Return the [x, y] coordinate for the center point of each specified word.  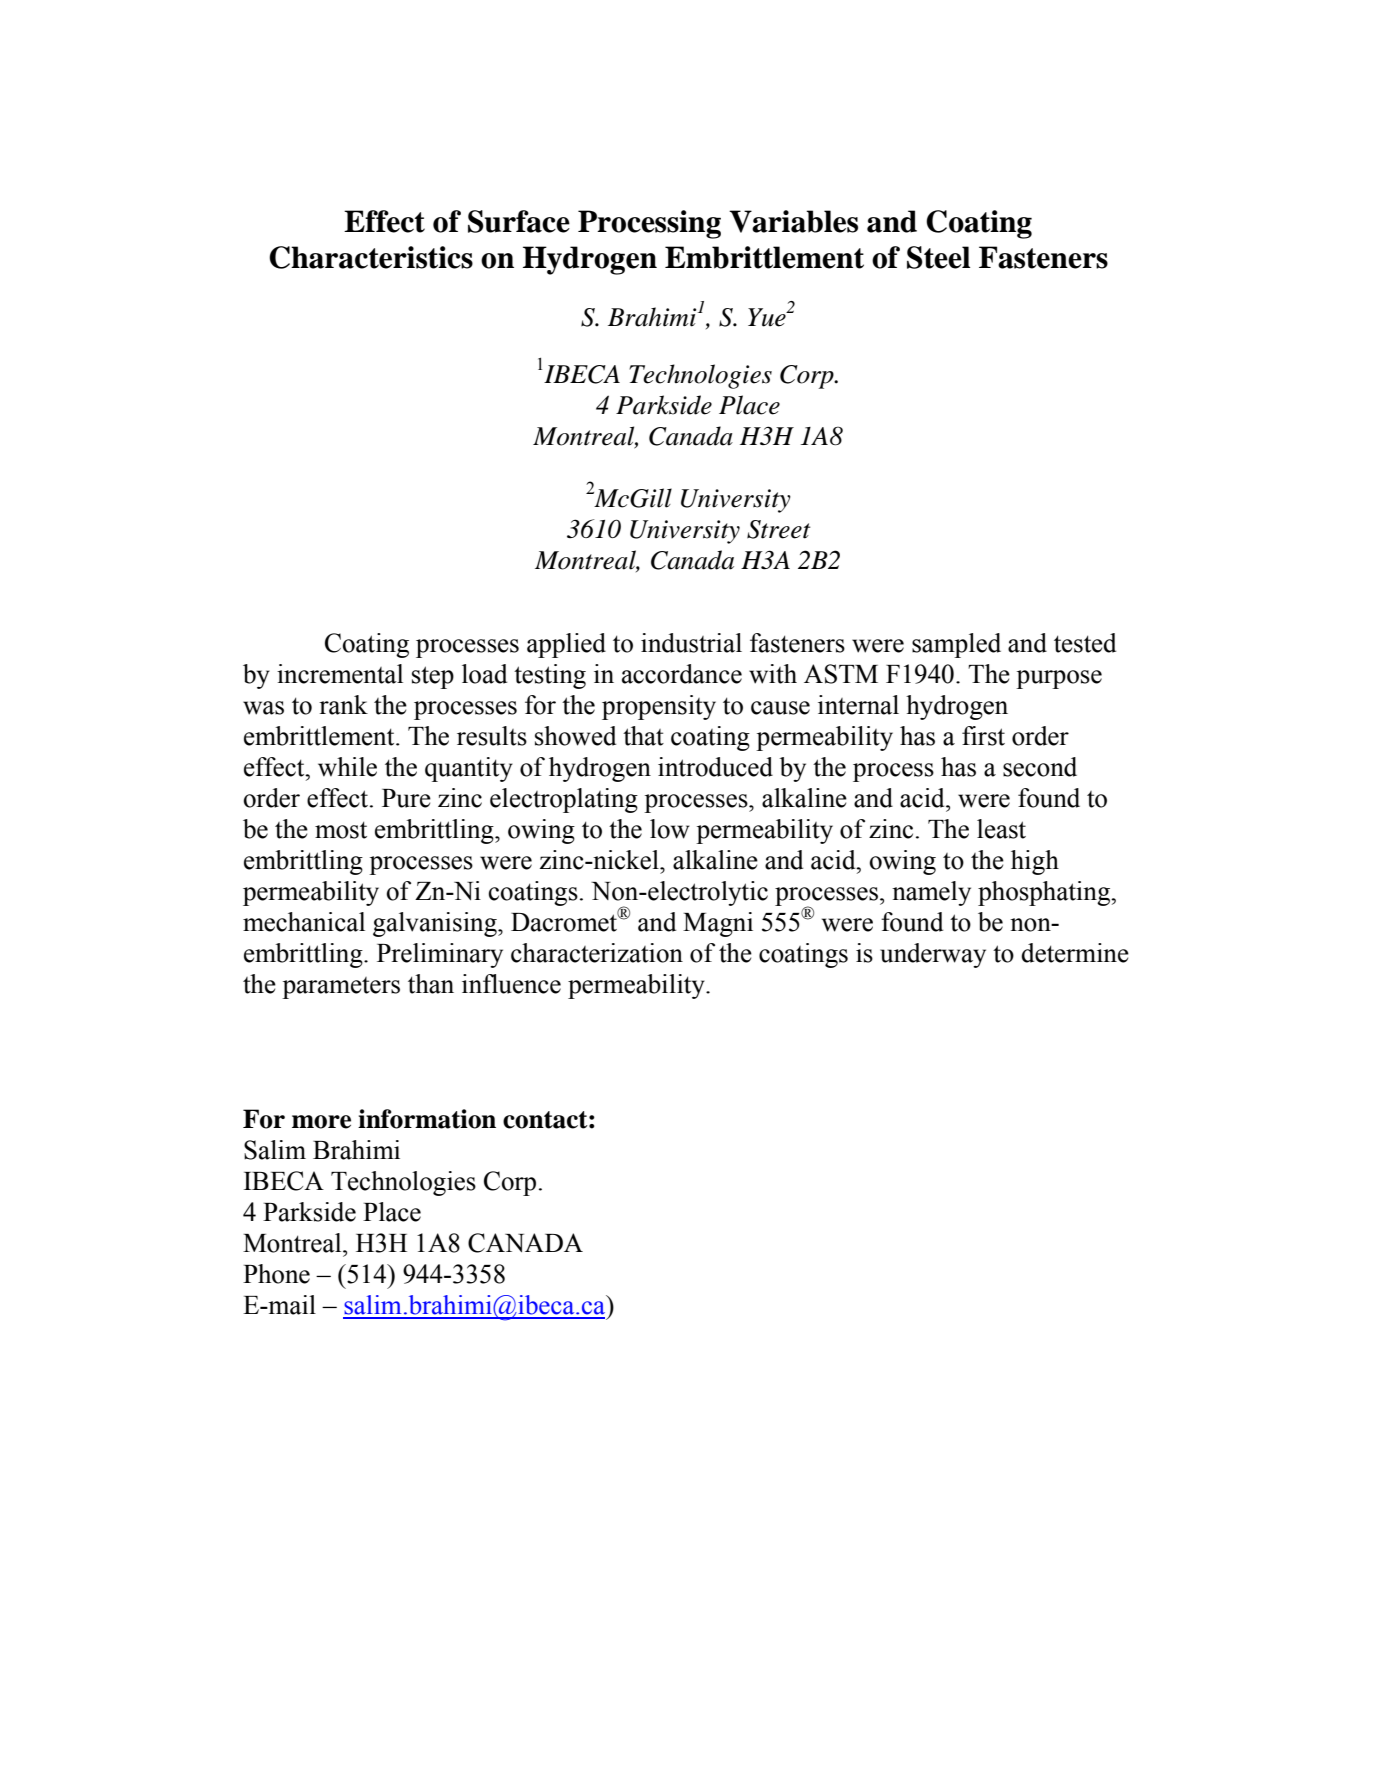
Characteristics [371, 257]
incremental [340, 674]
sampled [956, 645]
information [427, 1119]
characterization [597, 953]
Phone [276, 1274]
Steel [938, 257]
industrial [691, 643]
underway [933, 955]
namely [931, 893]
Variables [793, 221]
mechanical [304, 922]
